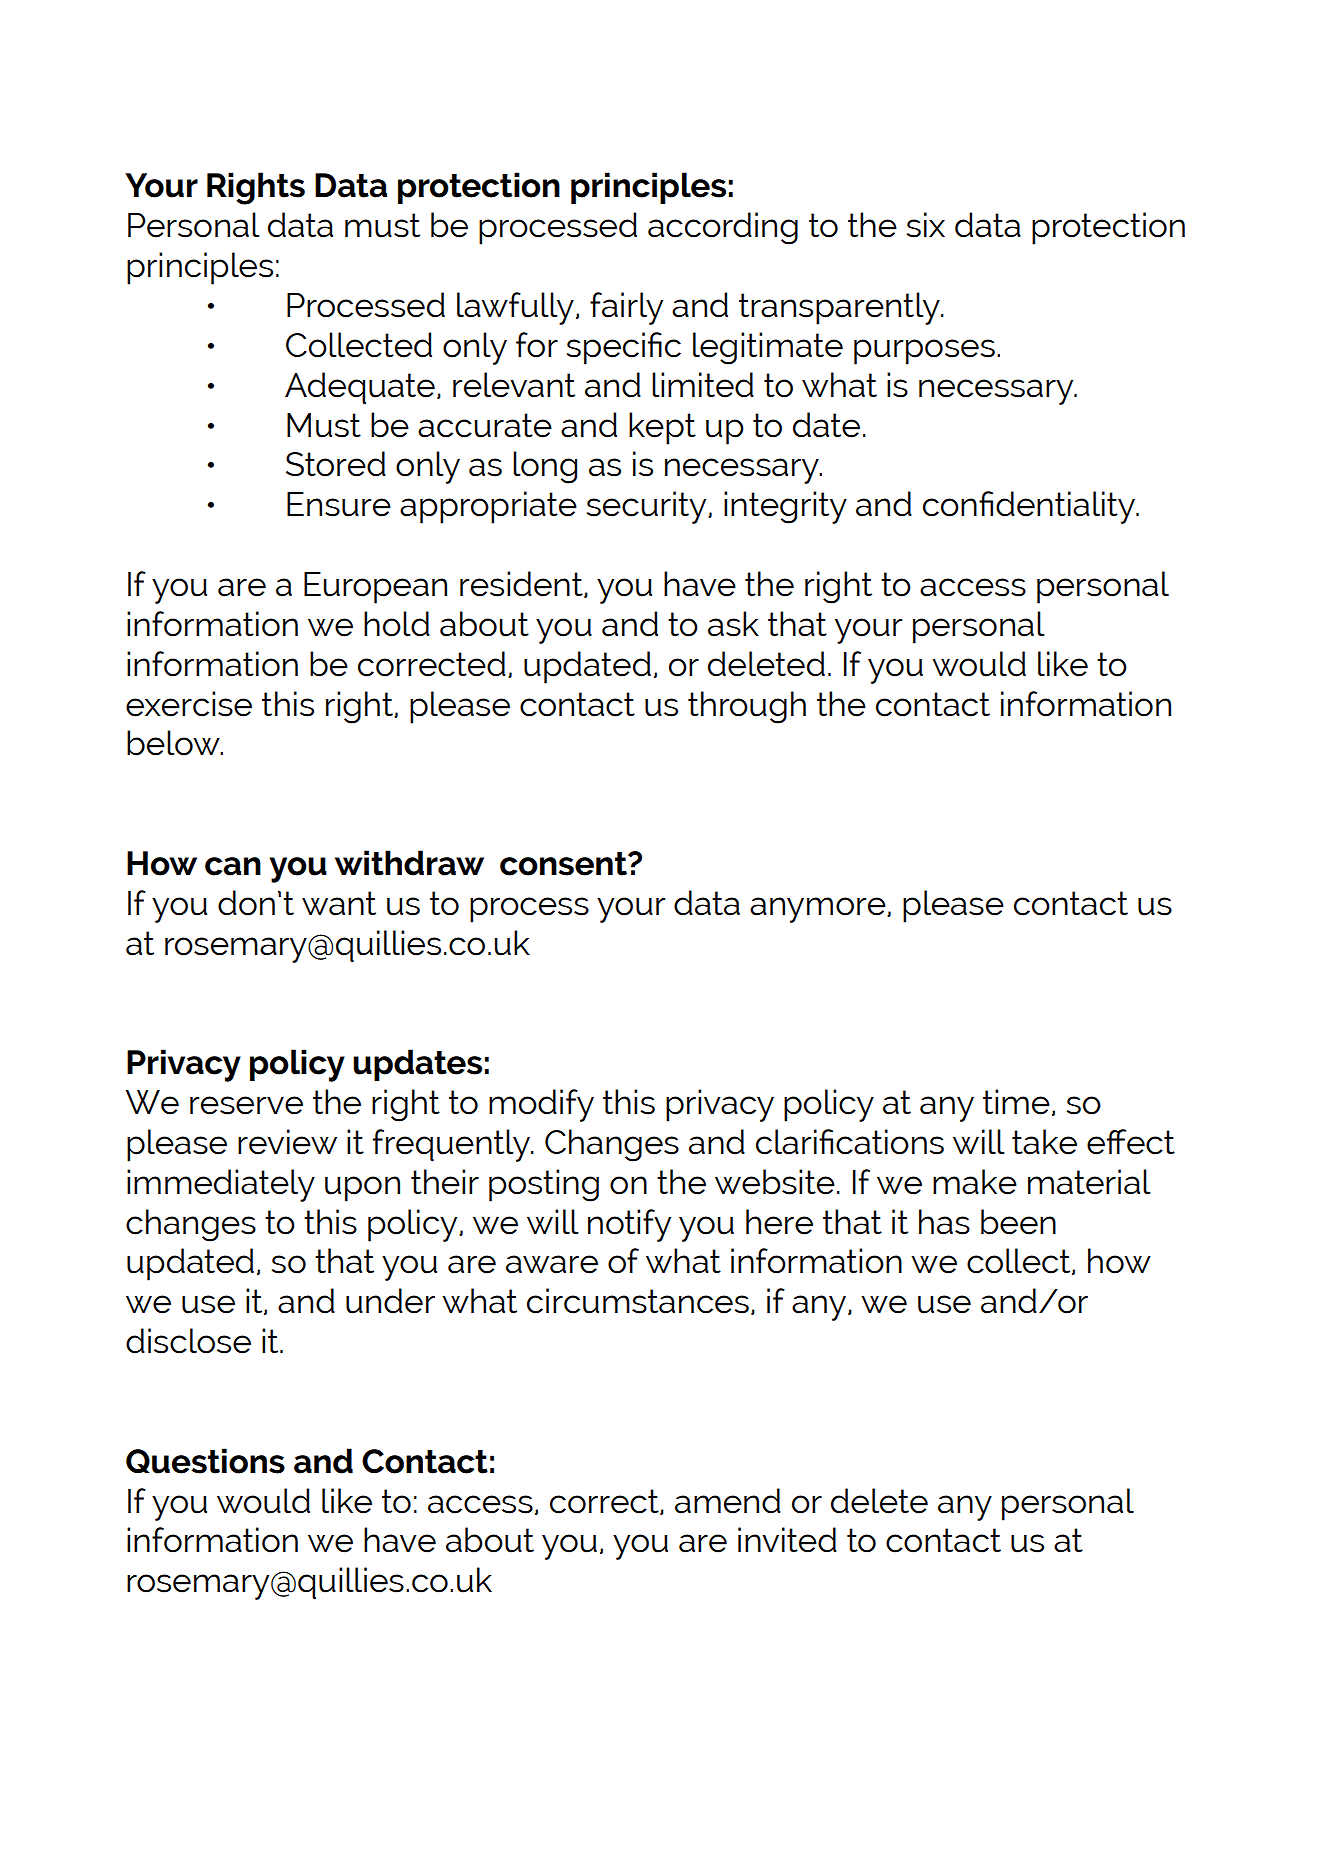 The width and height of the image is (1318, 1864). I want to click on invited, so click(787, 1540).
